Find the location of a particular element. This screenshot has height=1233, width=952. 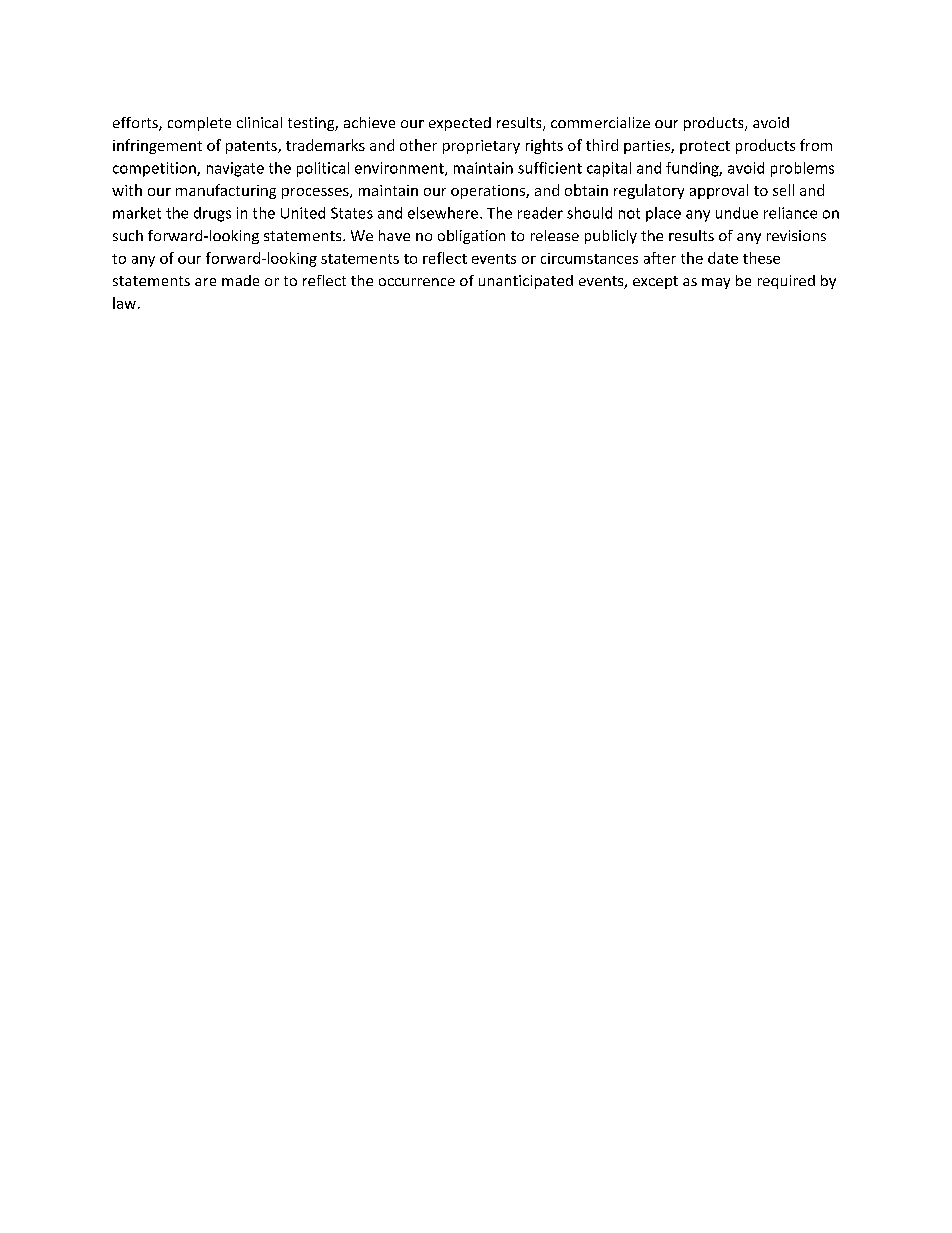

problems is located at coordinates (802, 169).
